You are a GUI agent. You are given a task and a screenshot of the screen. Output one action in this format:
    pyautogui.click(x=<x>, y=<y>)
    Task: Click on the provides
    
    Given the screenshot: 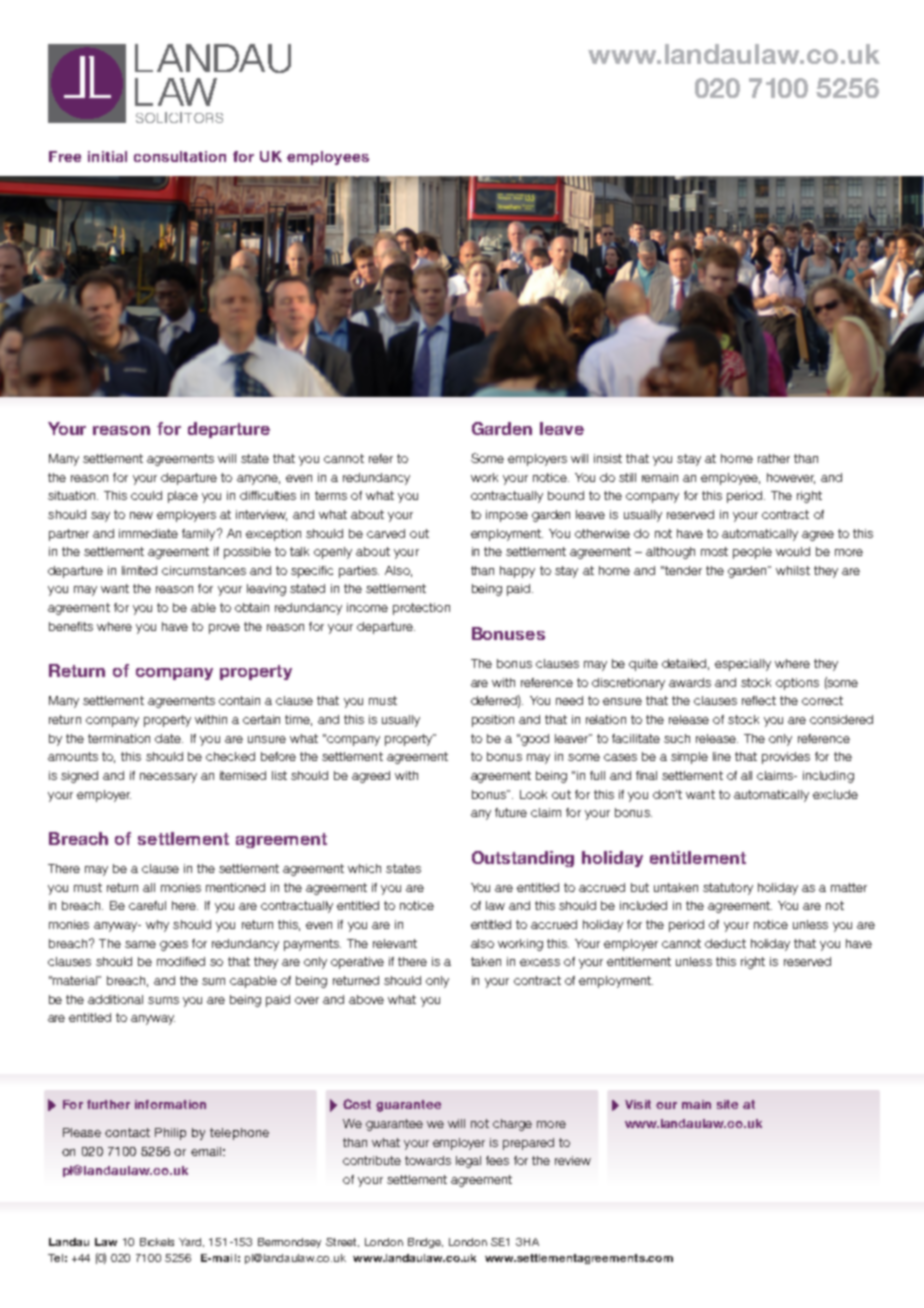 What is the action you would take?
    pyautogui.click(x=786, y=758)
